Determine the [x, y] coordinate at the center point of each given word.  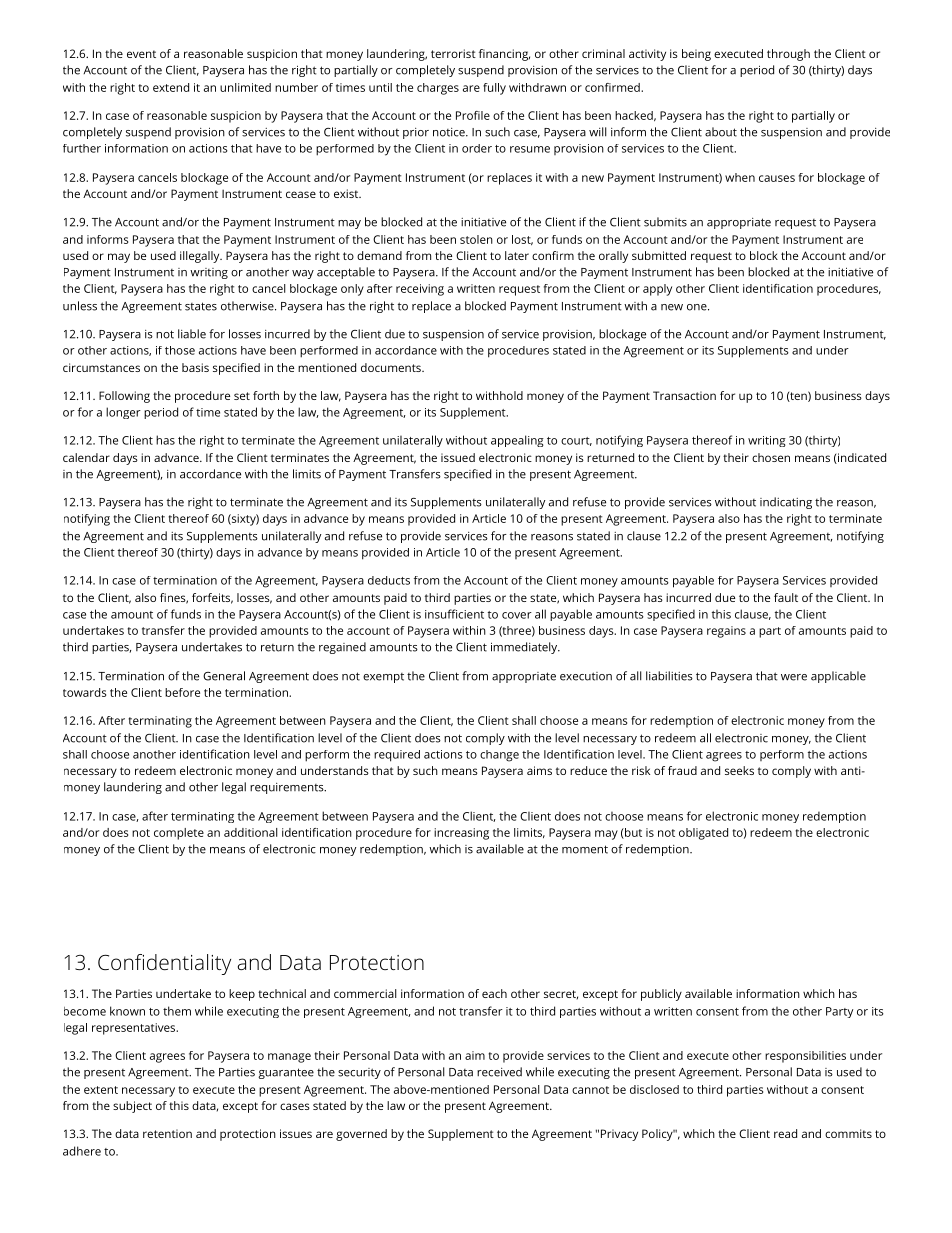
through [788, 55]
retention [167, 1133]
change [499, 756]
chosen [771, 457]
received [499, 1072]
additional [251, 832]
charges [438, 89]
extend [171, 87]
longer [123, 413]
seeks [739, 770]
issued [458, 457]
